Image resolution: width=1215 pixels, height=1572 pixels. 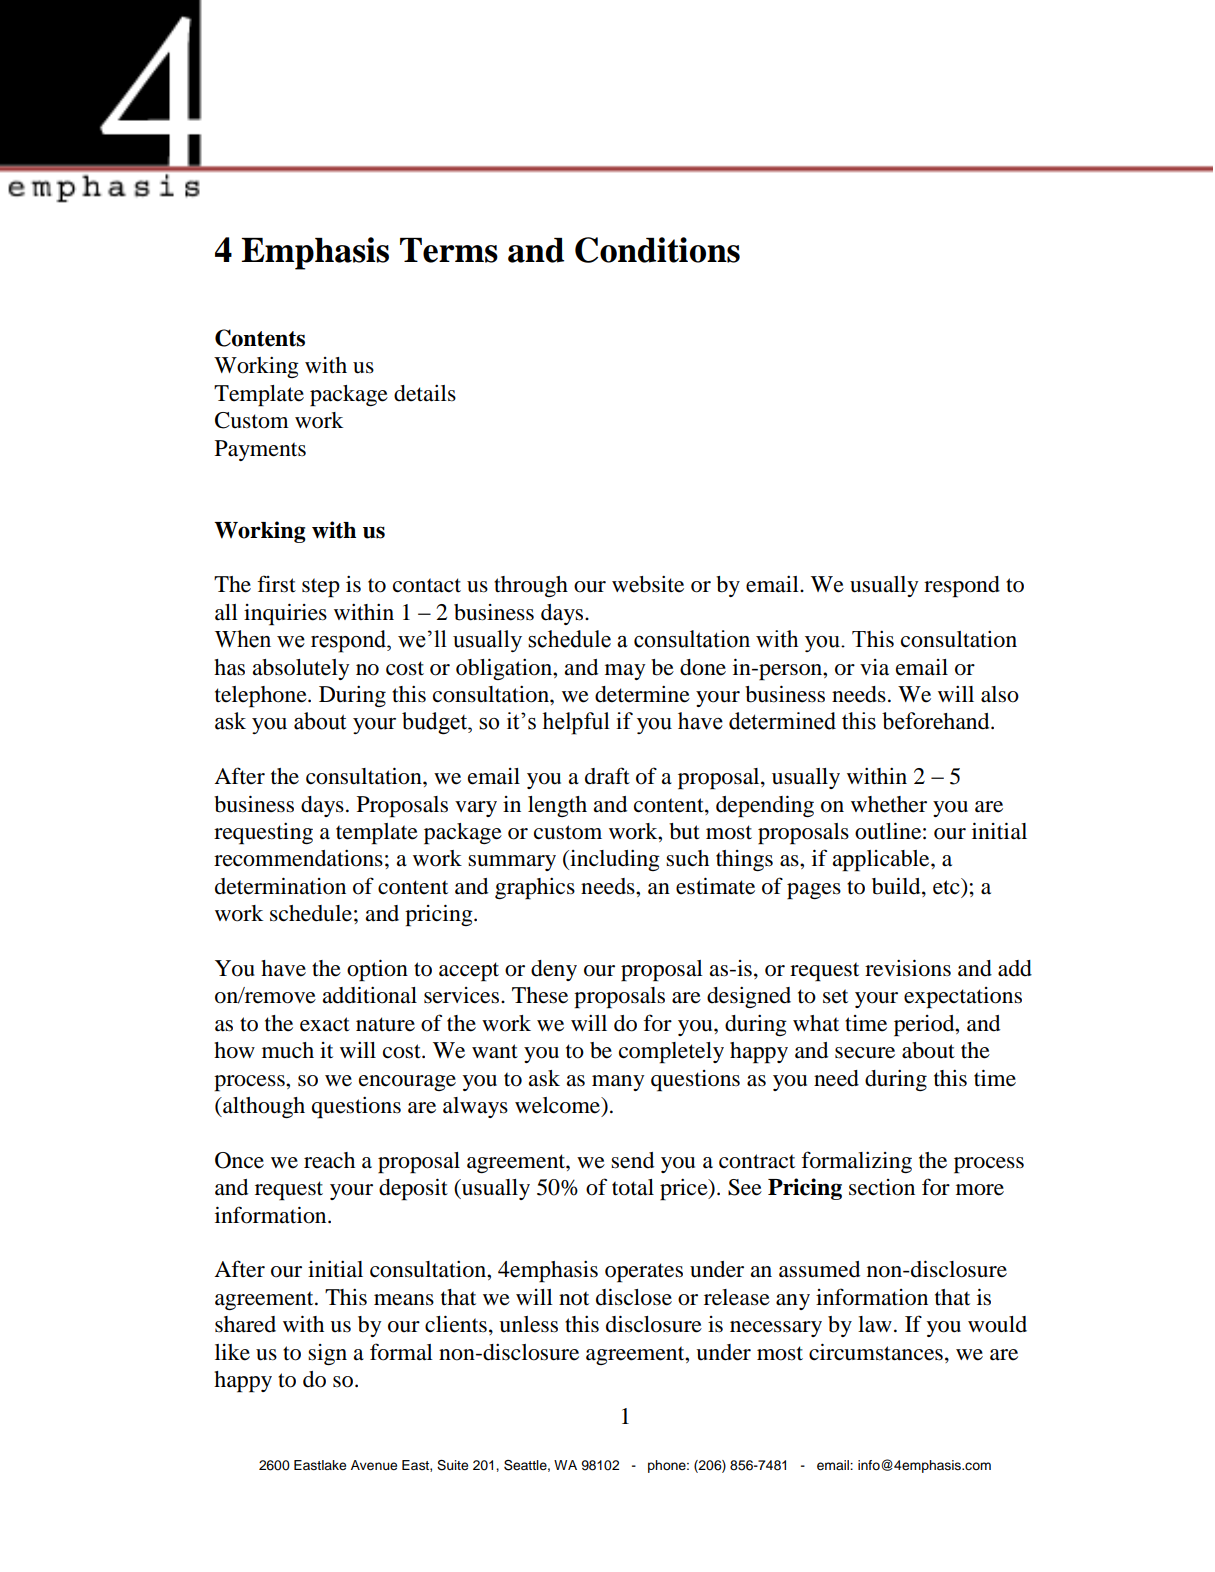 I want to click on via, so click(x=874, y=667).
